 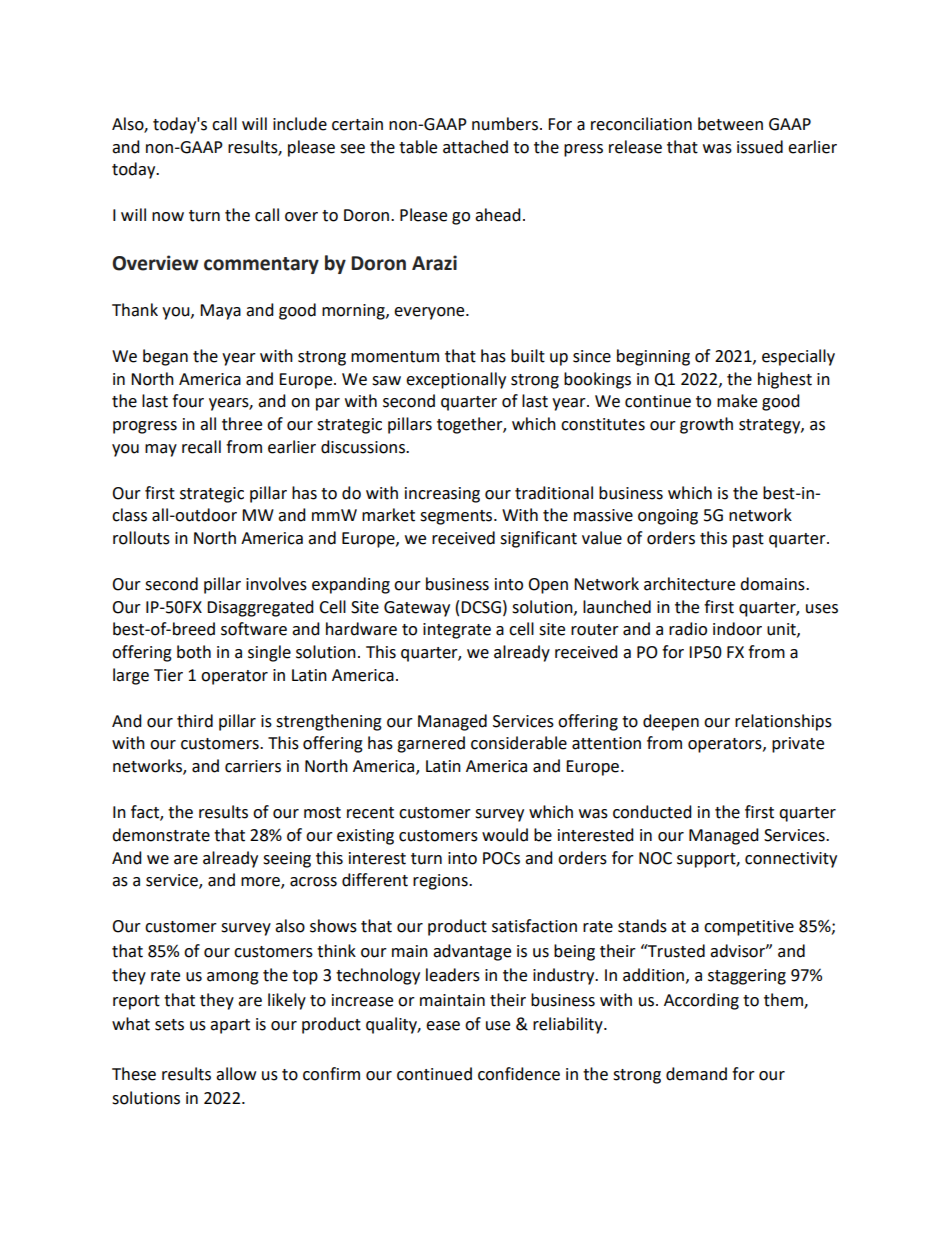 I want to click on third, so click(x=195, y=721).
